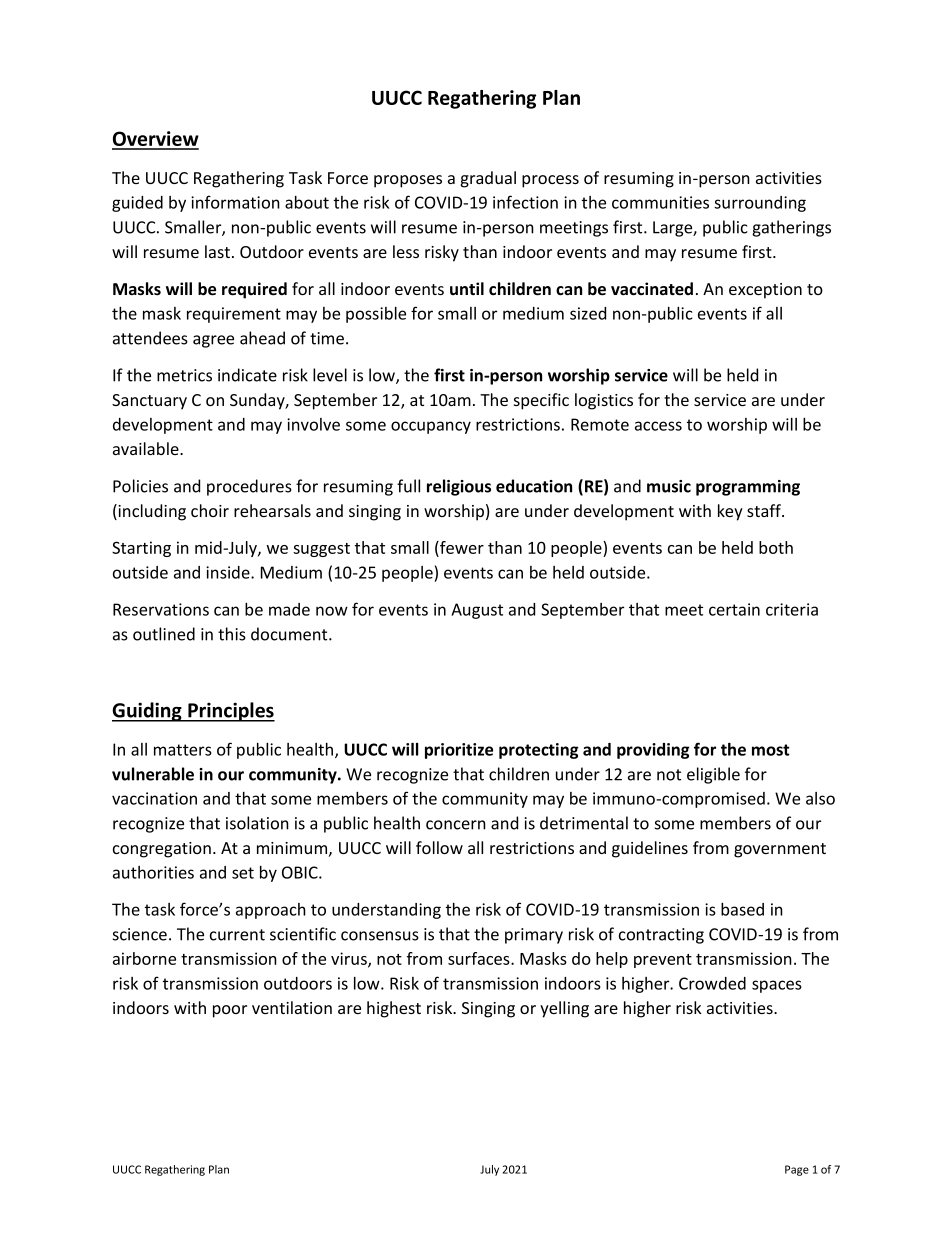  What do you see at coordinates (760, 204) in the screenshot?
I see `surrounding` at bounding box center [760, 204].
